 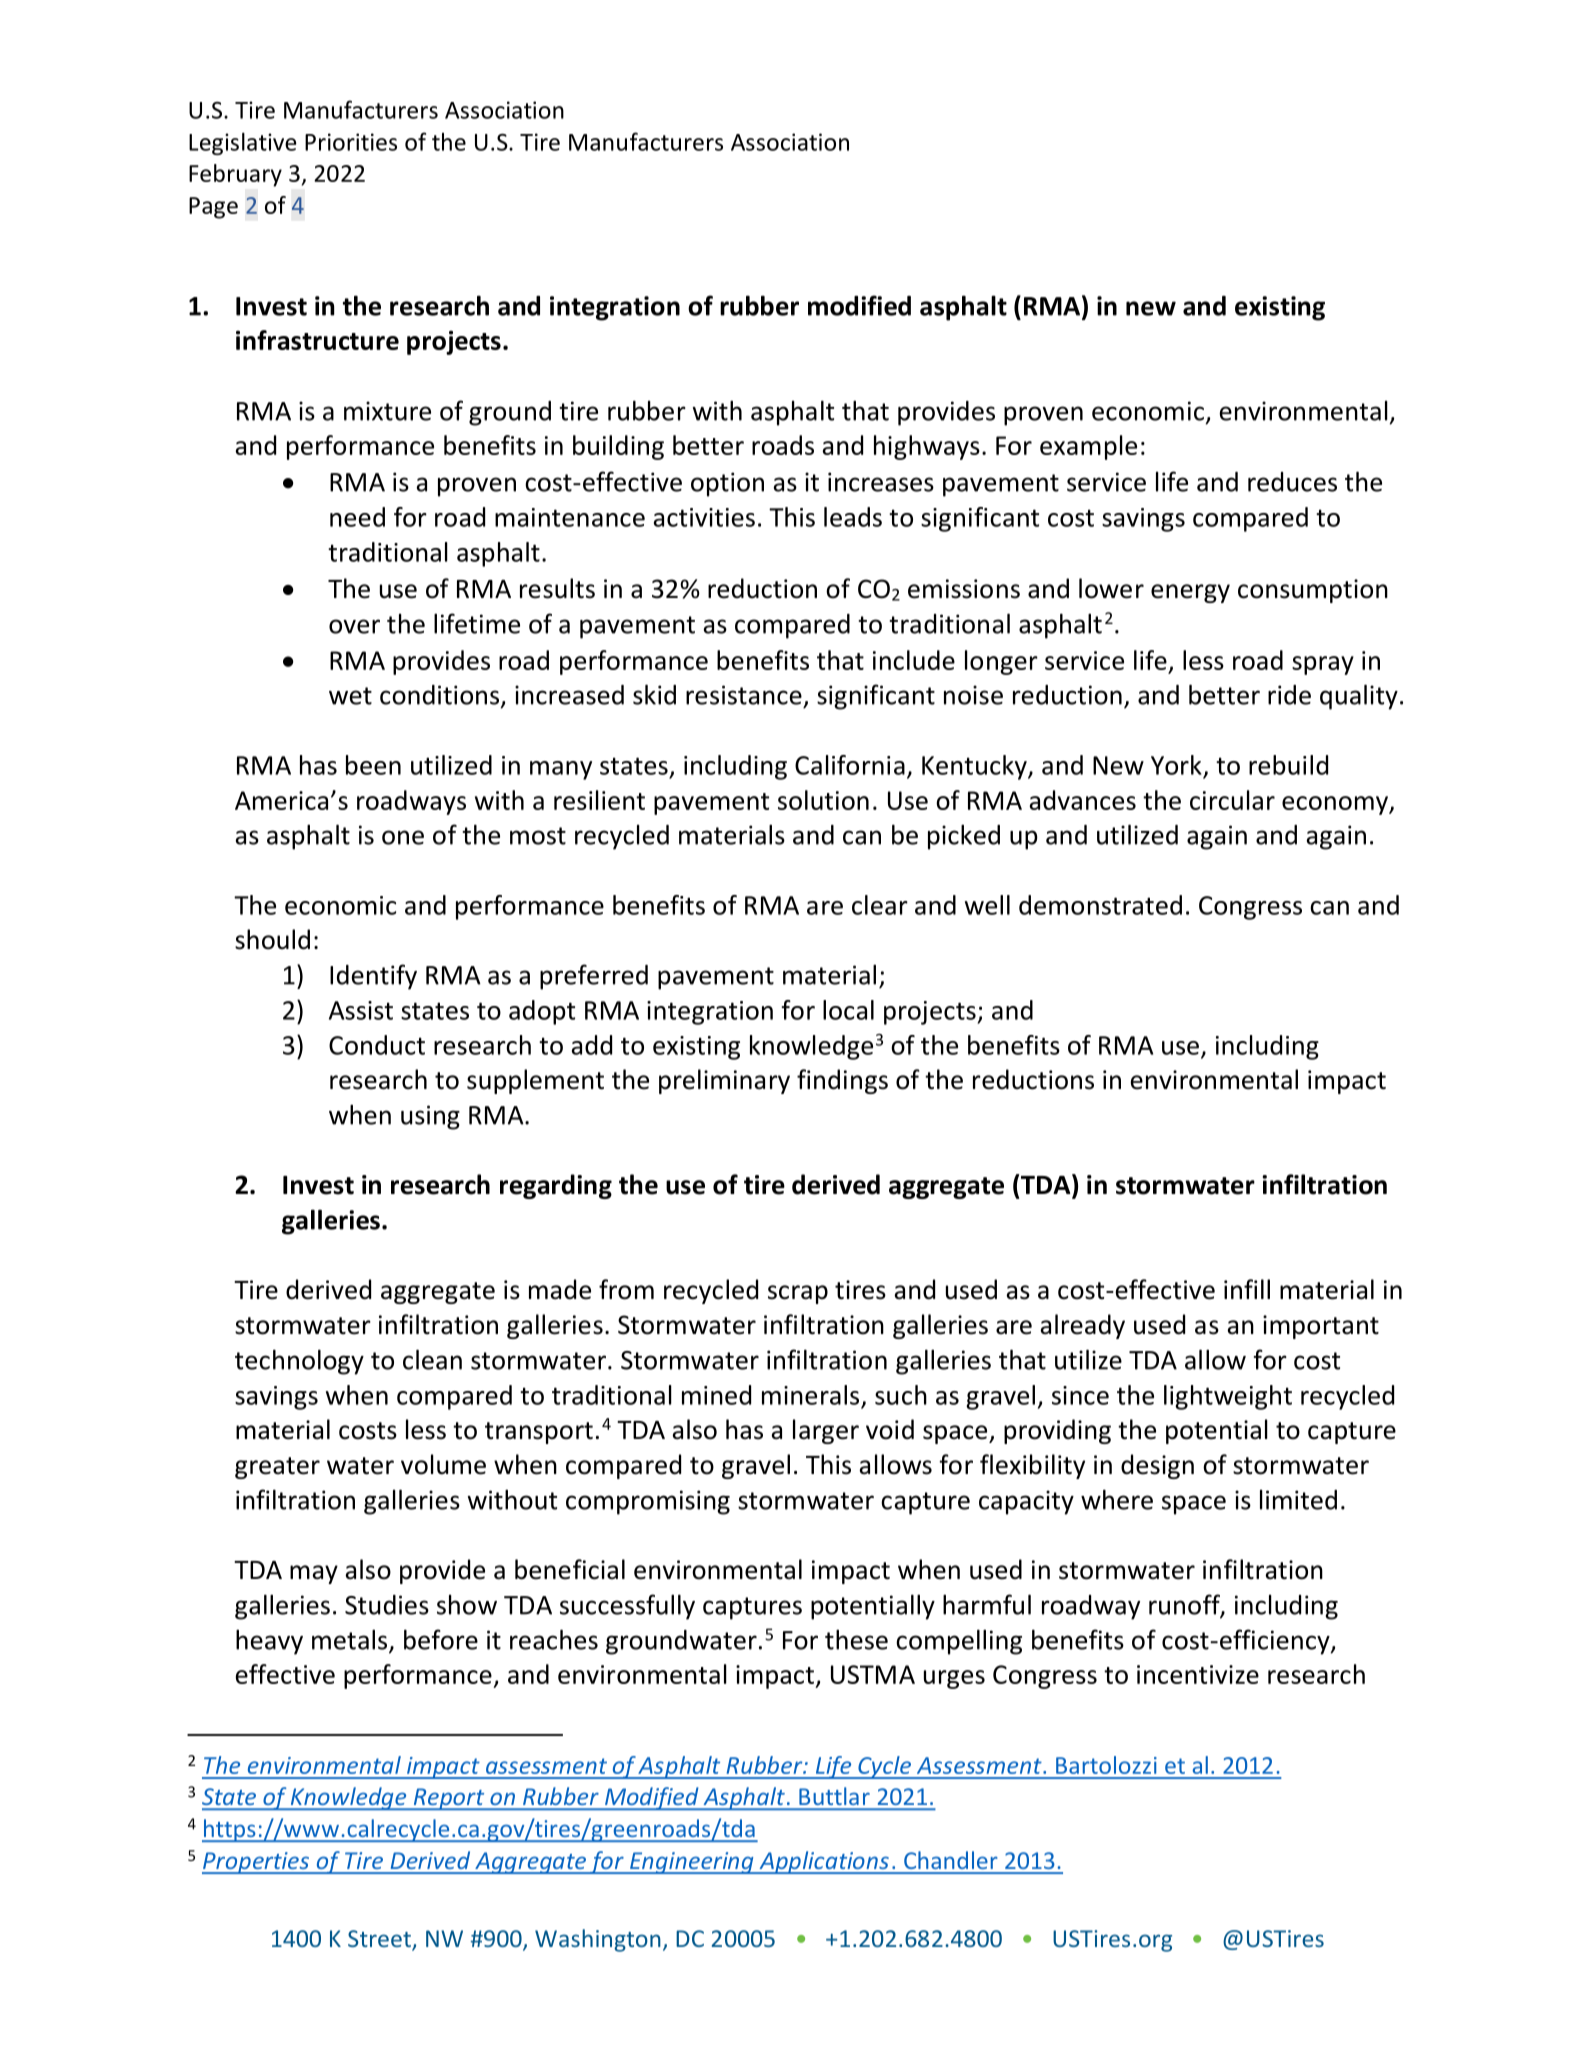 I want to click on greater, so click(x=277, y=1468).
